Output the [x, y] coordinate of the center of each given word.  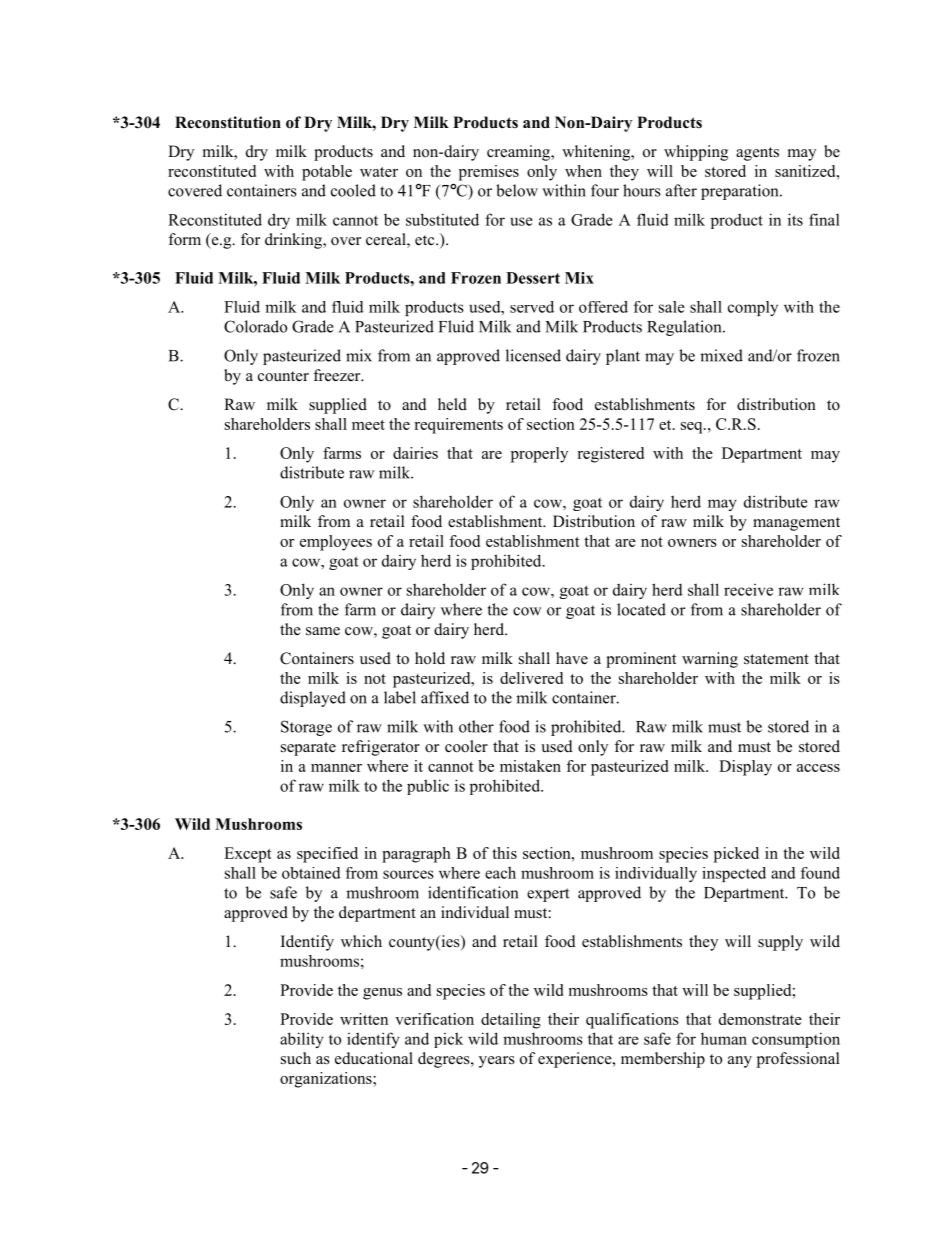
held [452, 404]
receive [748, 590]
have [572, 658]
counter [283, 376]
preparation [741, 192]
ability [302, 1040]
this [504, 853]
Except [248, 855]
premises [489, 173]
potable [327, 173]
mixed [721, 355]
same [323, 631]
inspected [734, 874]
